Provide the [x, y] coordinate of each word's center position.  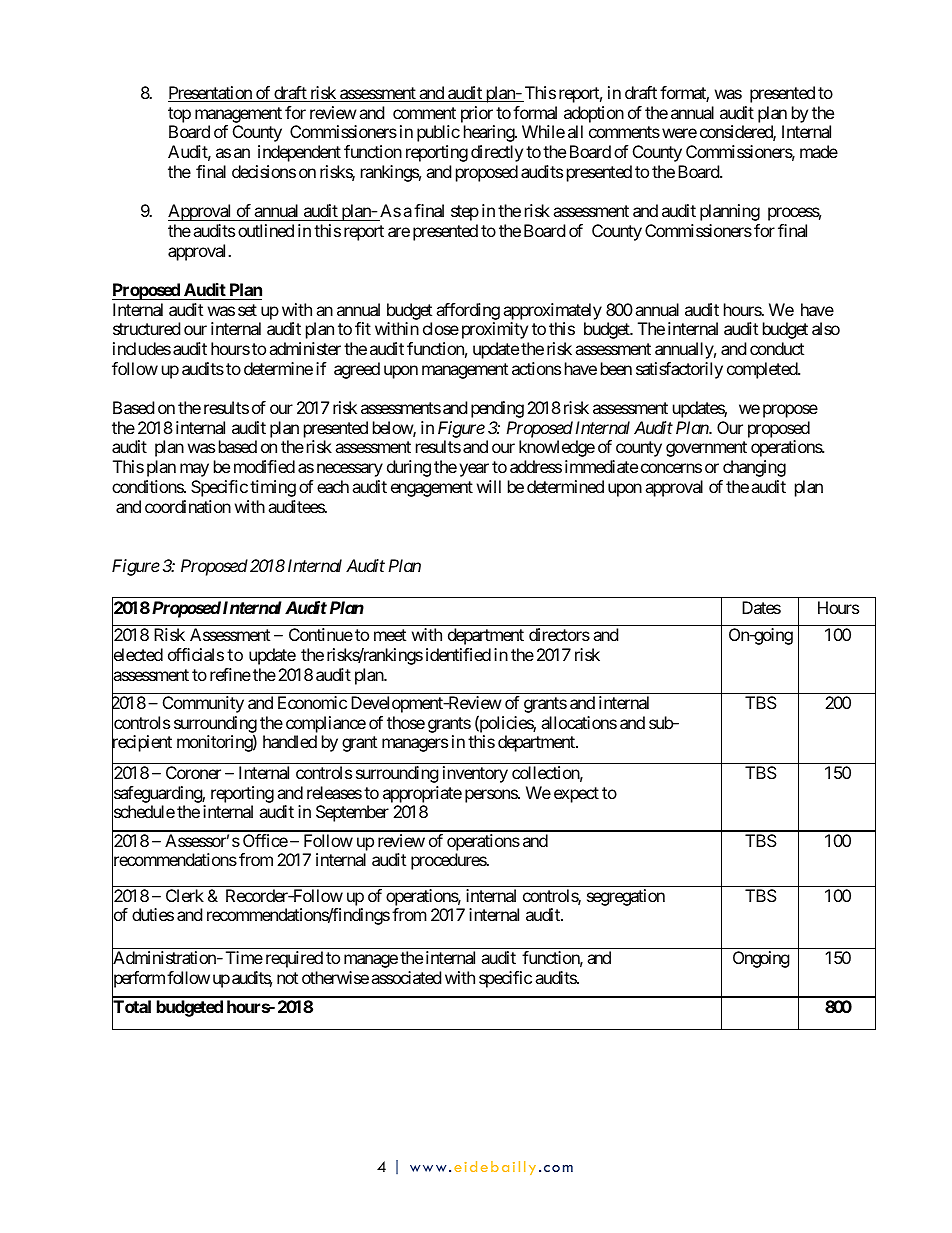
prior [477, 114]
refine [230, 674]
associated [406, 977]
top [179, 115]
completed [763, 370]
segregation [626, 897]
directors [559, 634]
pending [497, 409]
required [294, 959]
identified [458, 654]
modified [264, 466]
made [819, 151]
